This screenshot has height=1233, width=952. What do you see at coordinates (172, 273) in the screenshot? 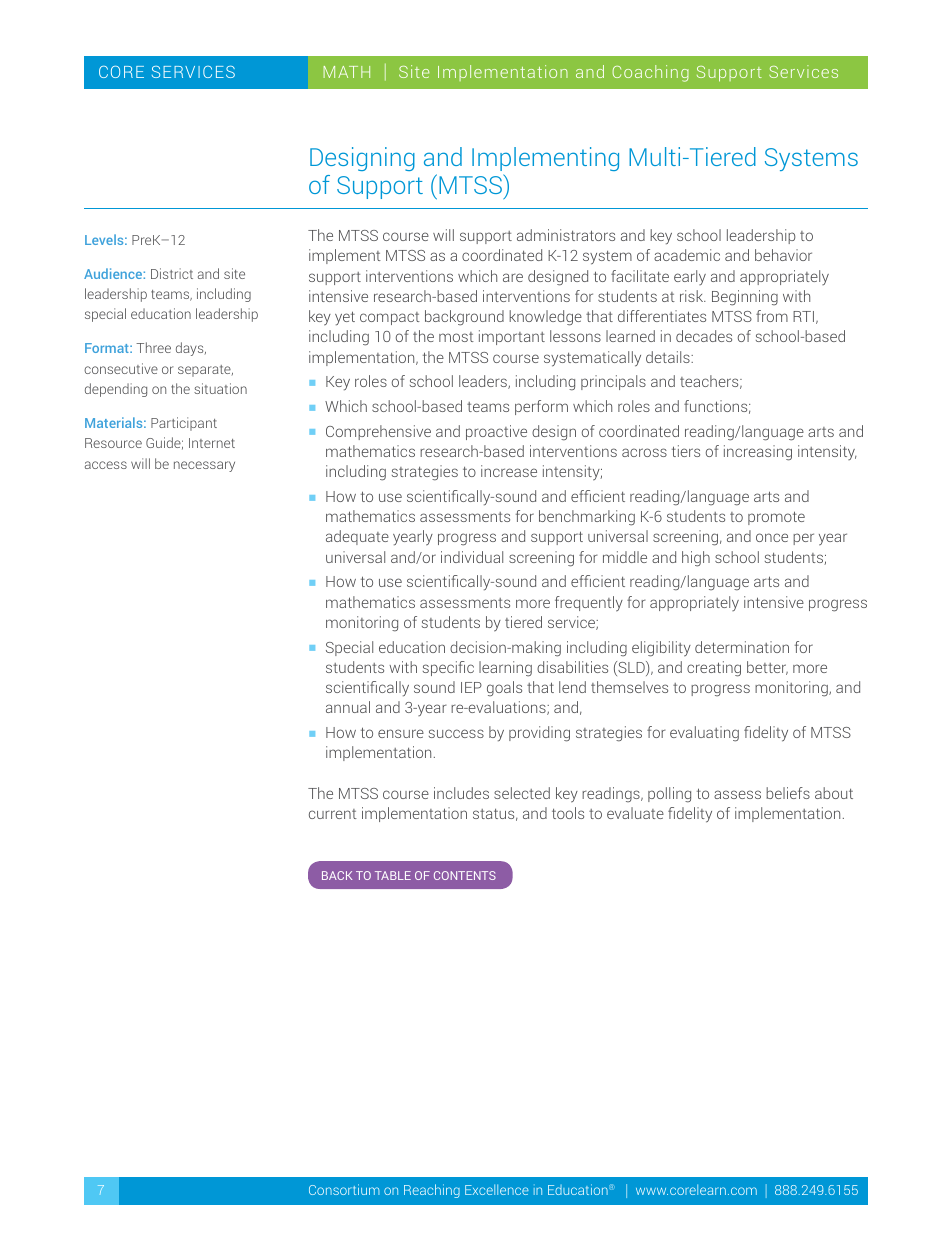
I see `District` at bounding box center [172, 273].
